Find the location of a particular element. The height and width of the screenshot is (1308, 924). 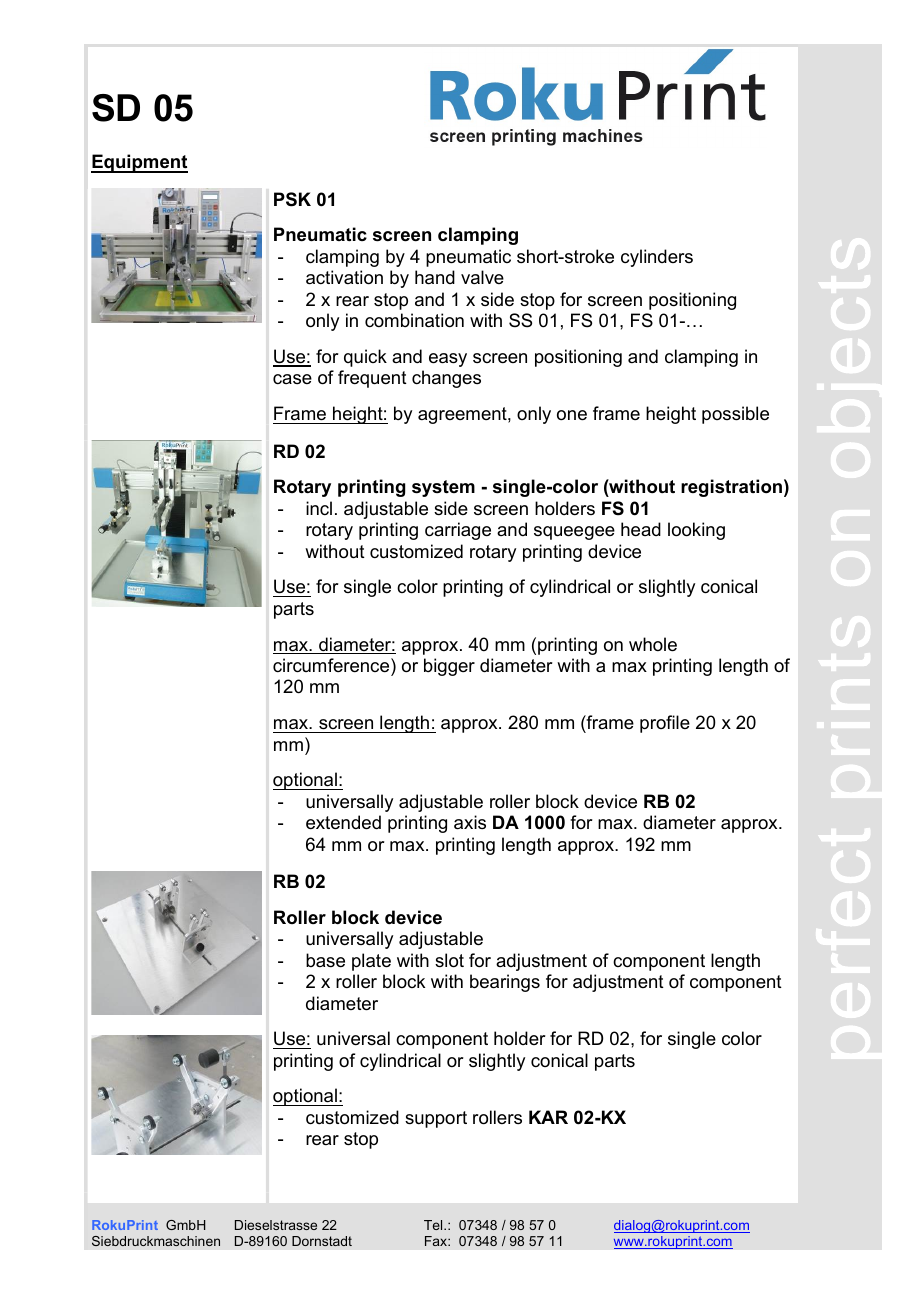

changes is located at coordinates (446, 379).
